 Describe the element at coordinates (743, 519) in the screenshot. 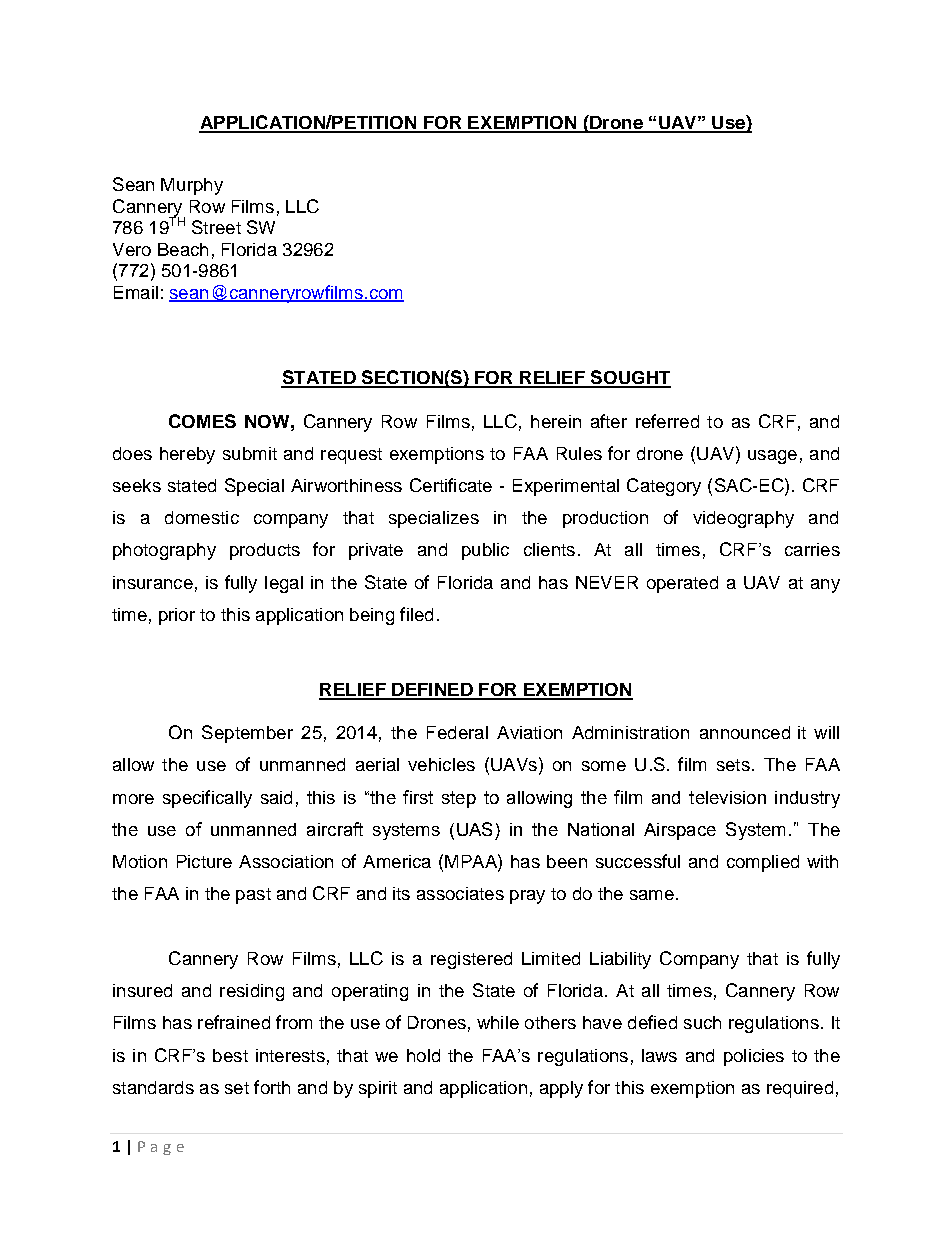

I see `videography` at that location.
